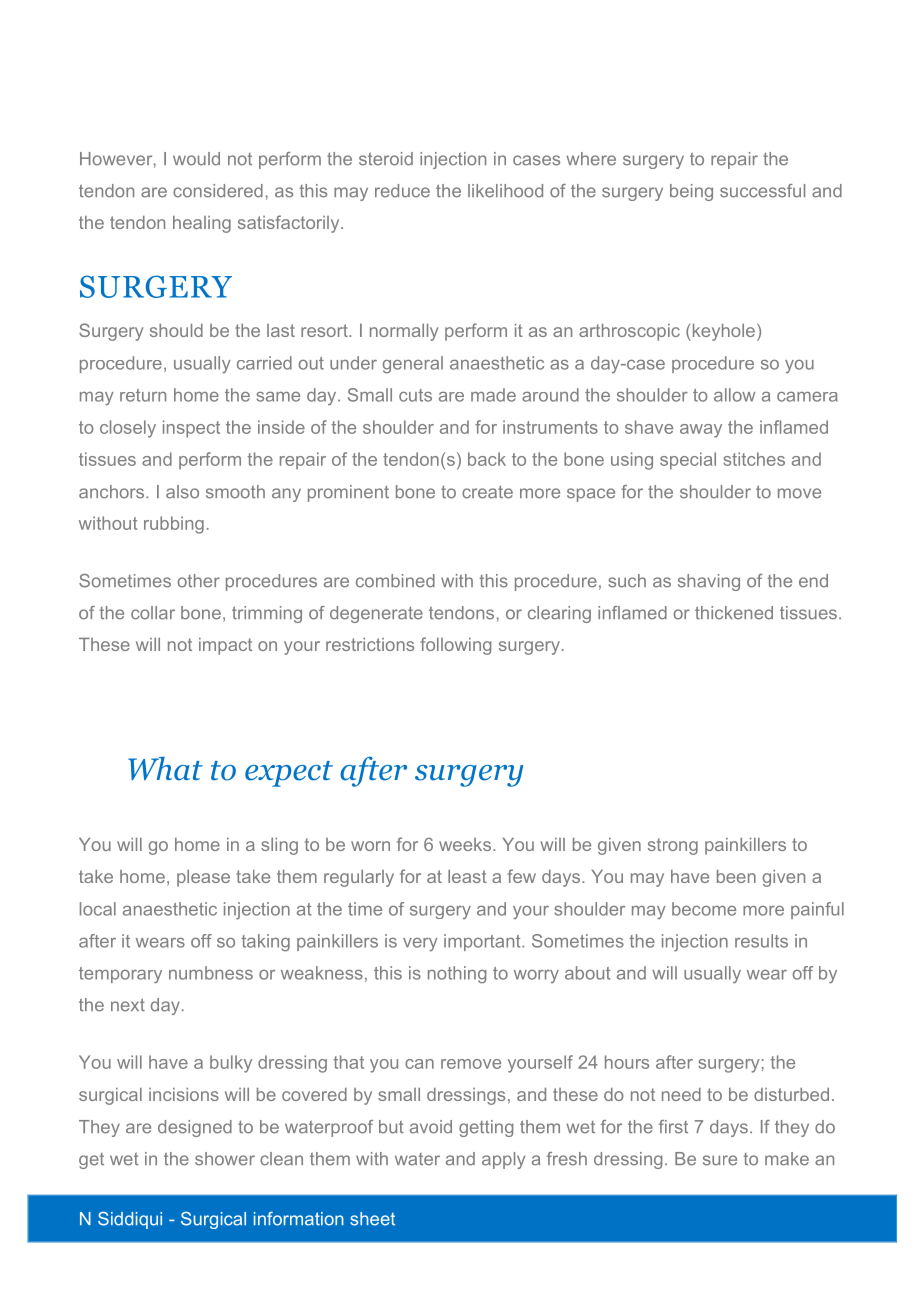 This document has width=924, height=1308. What do you see at coordinates (211, 973) in the document?
I see `numbness` at bounding box center [211, 973].
